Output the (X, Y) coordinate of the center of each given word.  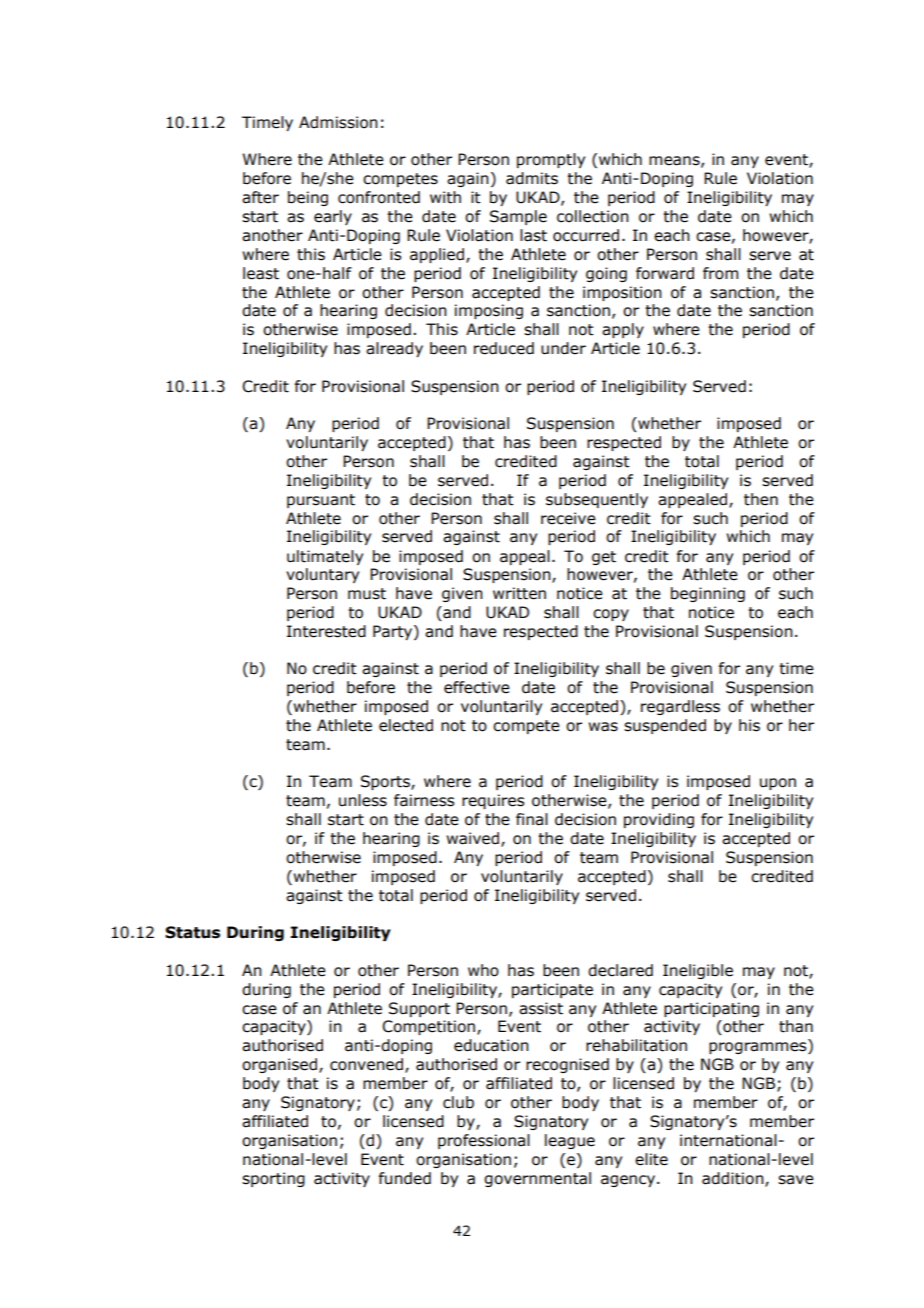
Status (192, 932)
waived (474, 839)
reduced (504, 348)
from (720, 273)
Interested (326, 631)
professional (484, 1141)
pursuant (321, 501)
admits (532, 178)
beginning (708, 594)
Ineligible (698, 971)
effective (477, 687)
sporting (273, 1179)
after (260, 197)
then (761, 499)
